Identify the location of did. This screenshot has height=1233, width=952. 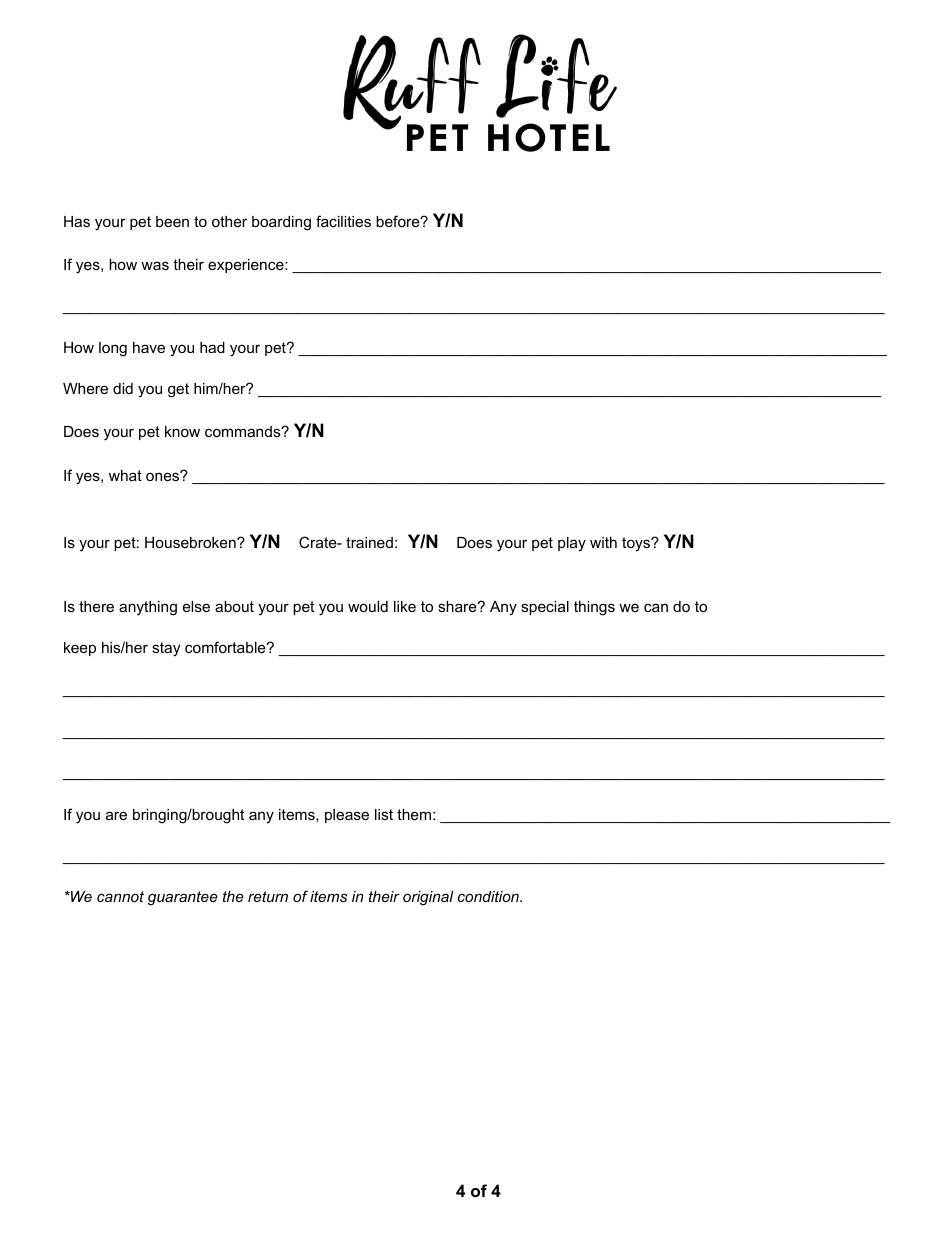
(123, 388).
